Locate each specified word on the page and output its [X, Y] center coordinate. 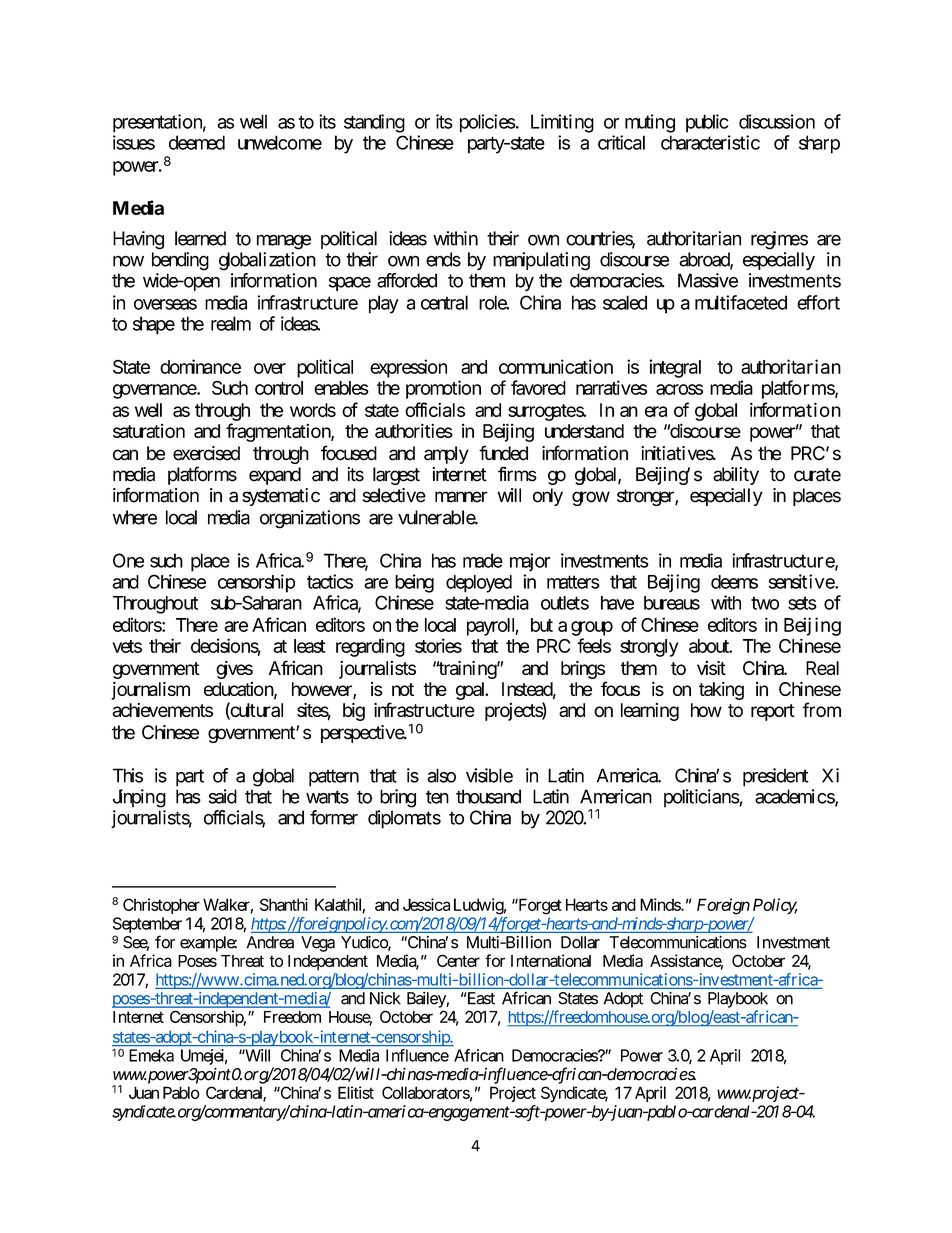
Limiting [562, 123]
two [765, 603]
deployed [479, 584]
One [128, 560]
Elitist [356, 1092]
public [707, 123]
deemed [197, 142]
